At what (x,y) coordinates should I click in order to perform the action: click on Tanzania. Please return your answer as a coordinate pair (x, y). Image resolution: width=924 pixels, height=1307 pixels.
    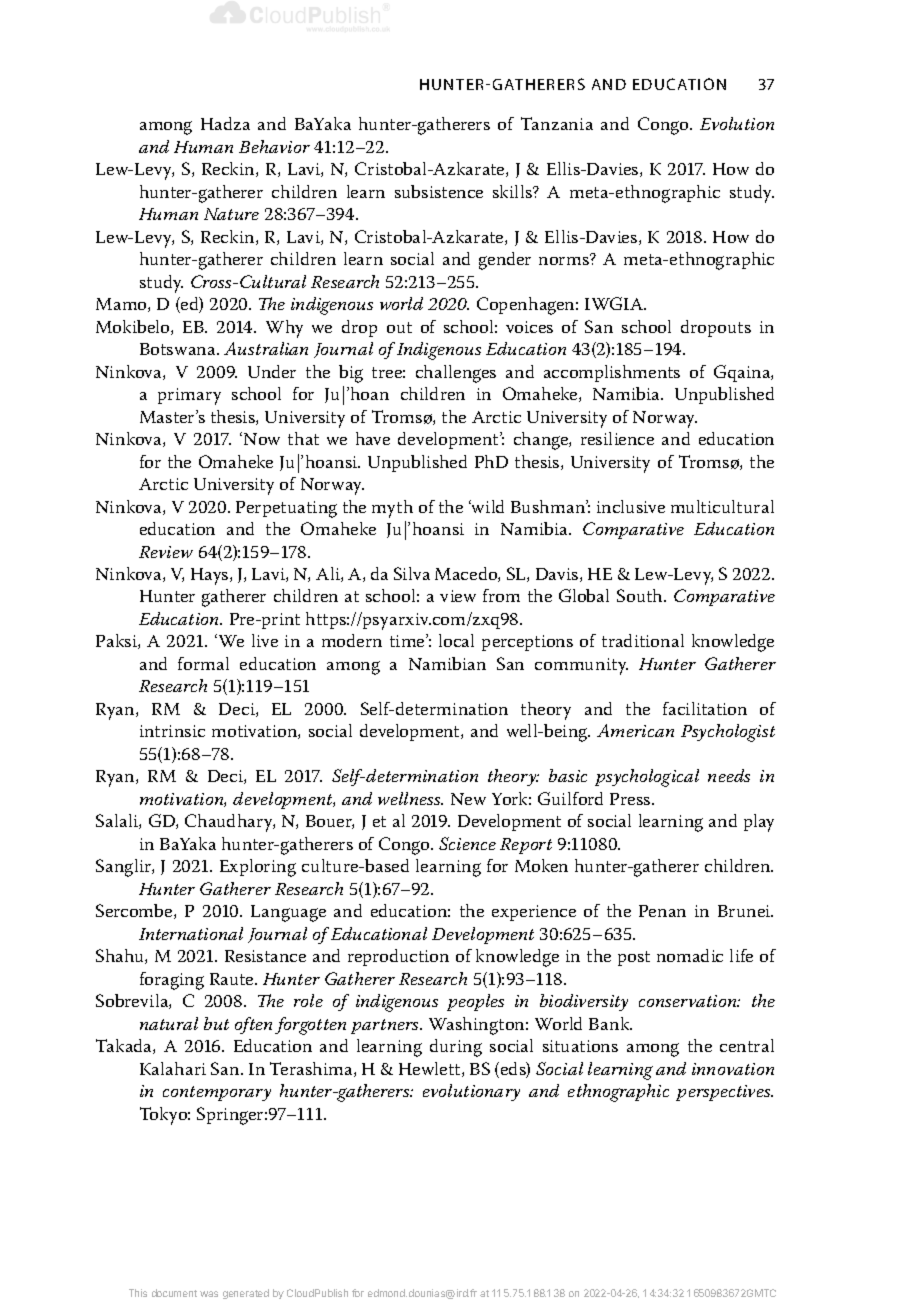
    Looking at the image, I should click on (557, 123).
